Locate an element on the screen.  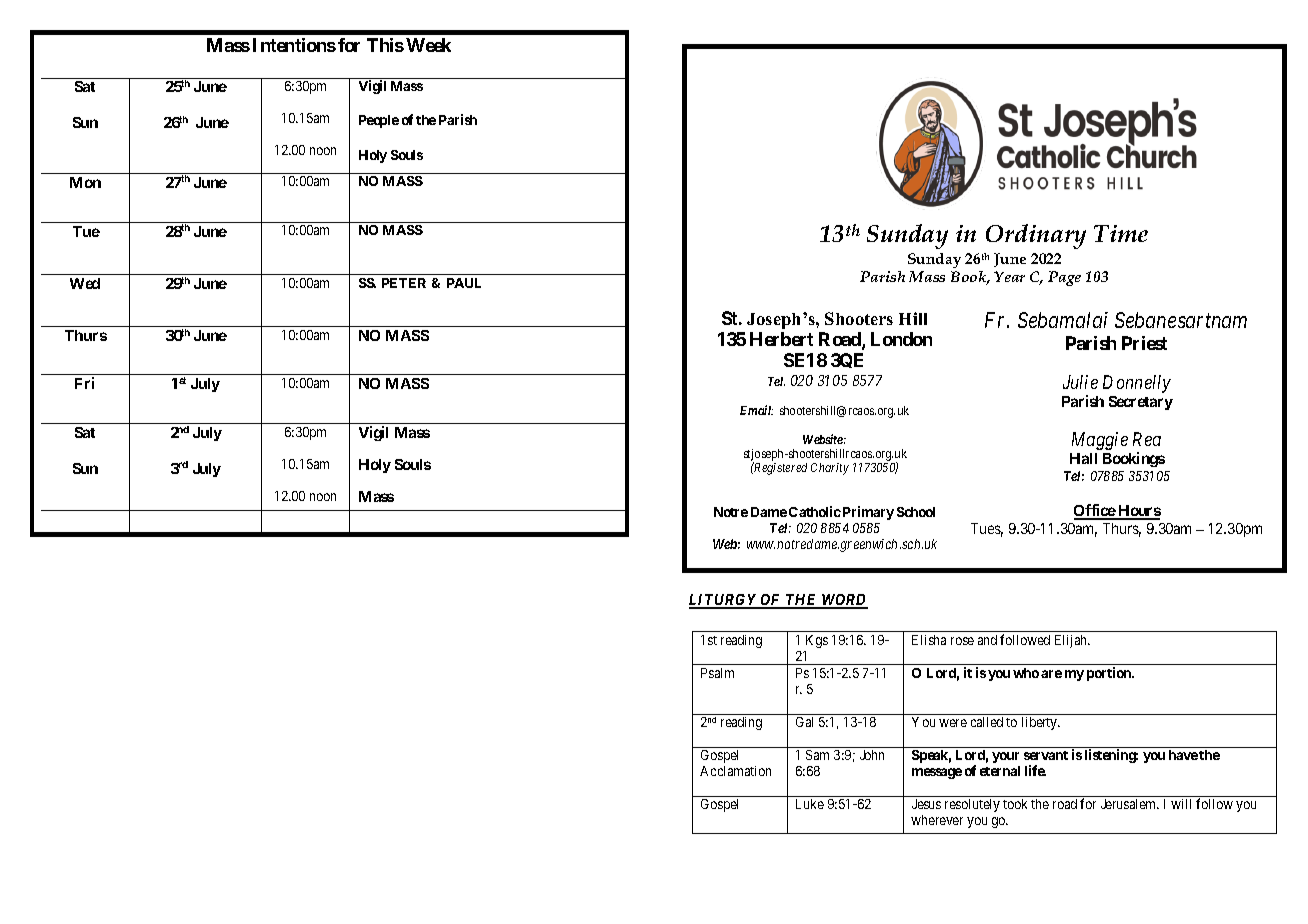
Fri is located at coordinates (84, 383).
